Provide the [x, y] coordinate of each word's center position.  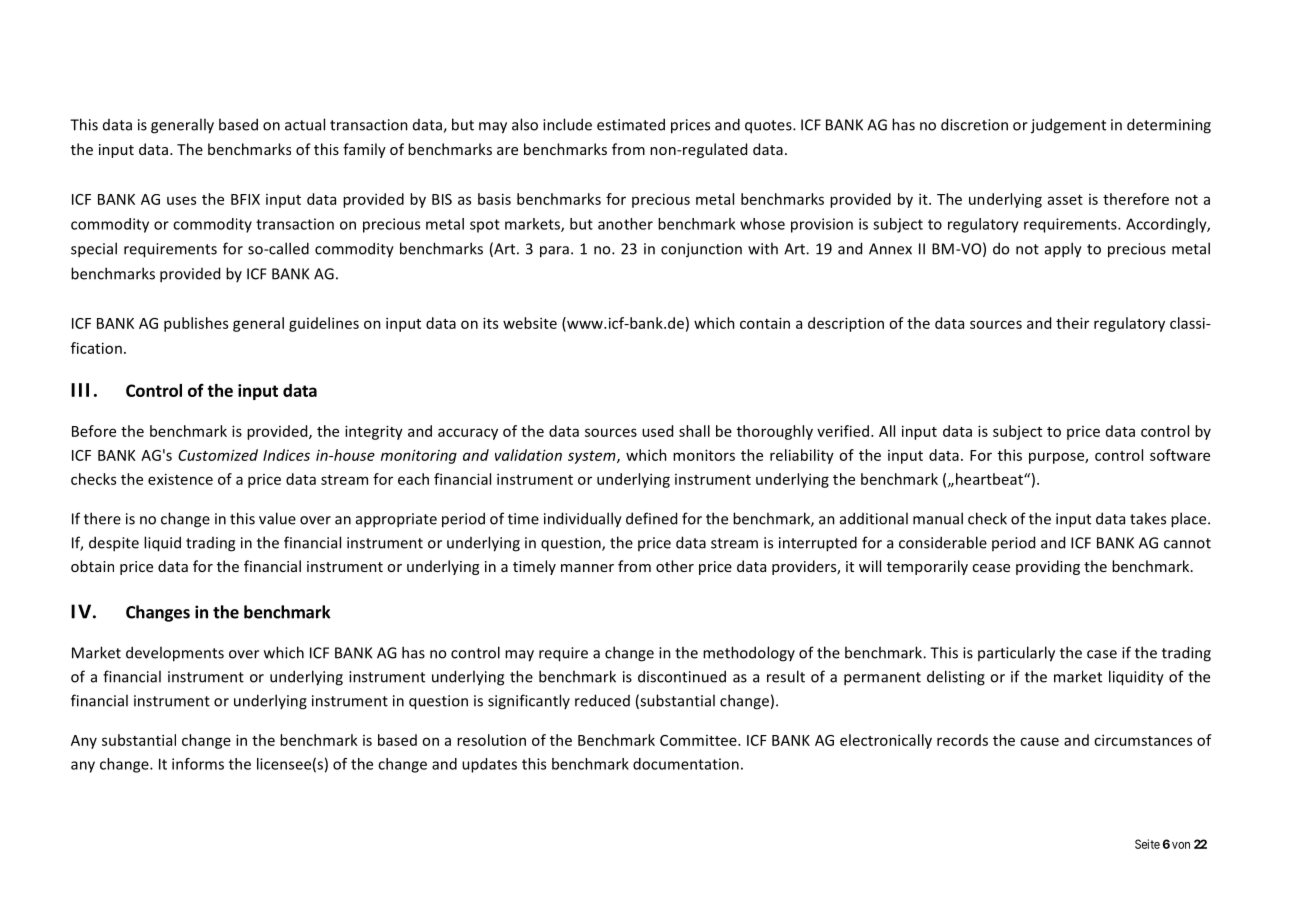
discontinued [682, 676]
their [1072, 323]
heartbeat [990, 479]
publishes [196, 324]
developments [175, 654]
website [530, 323]
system [593, 457]
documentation [686, 764]
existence [180, 479]
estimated [631, 124]
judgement [1068, 126]
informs [198, 764]
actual [305, 124]
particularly [1016, 654]
